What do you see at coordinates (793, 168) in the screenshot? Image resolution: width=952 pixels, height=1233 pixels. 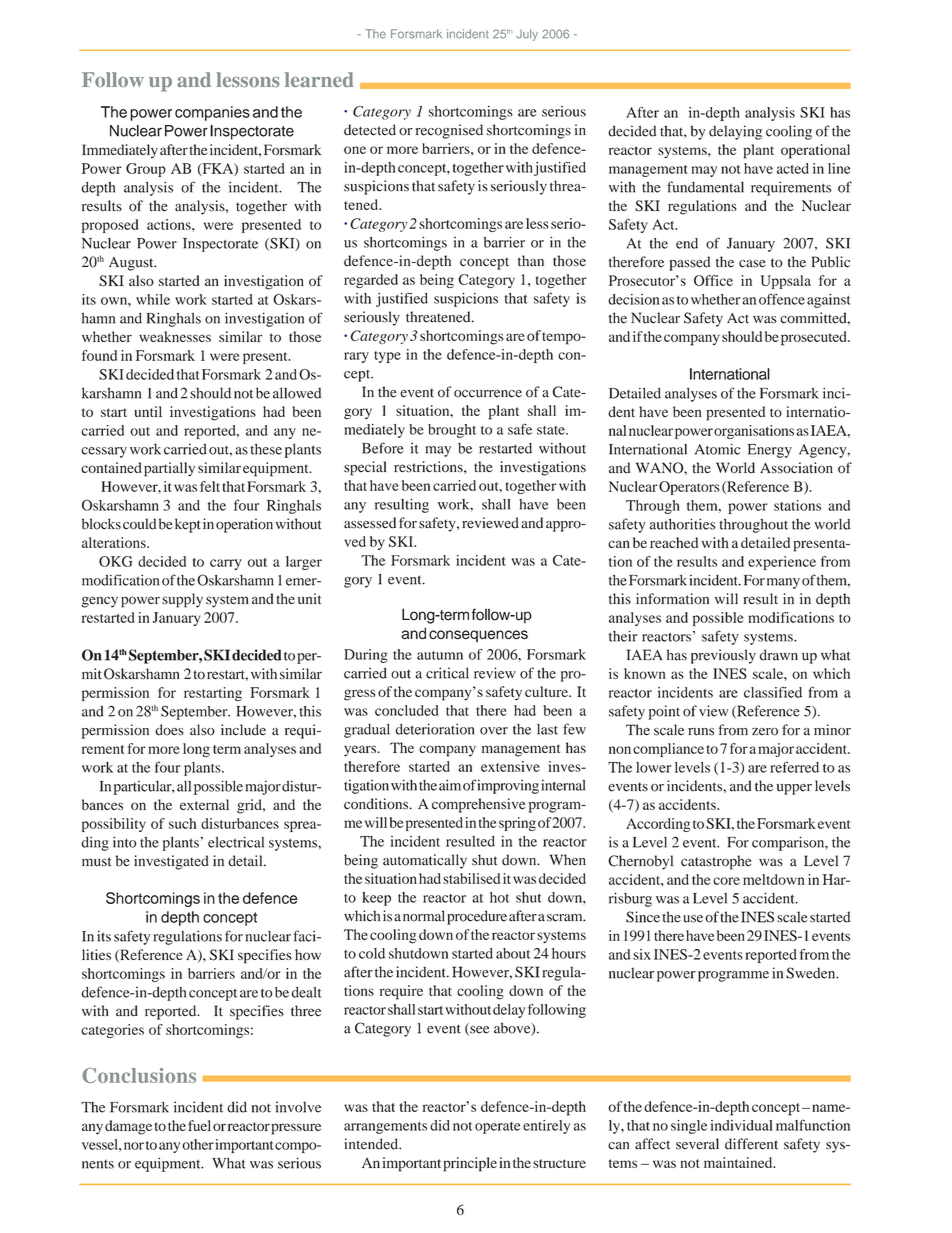 I see `acted` at bounding box center [793, 168].
